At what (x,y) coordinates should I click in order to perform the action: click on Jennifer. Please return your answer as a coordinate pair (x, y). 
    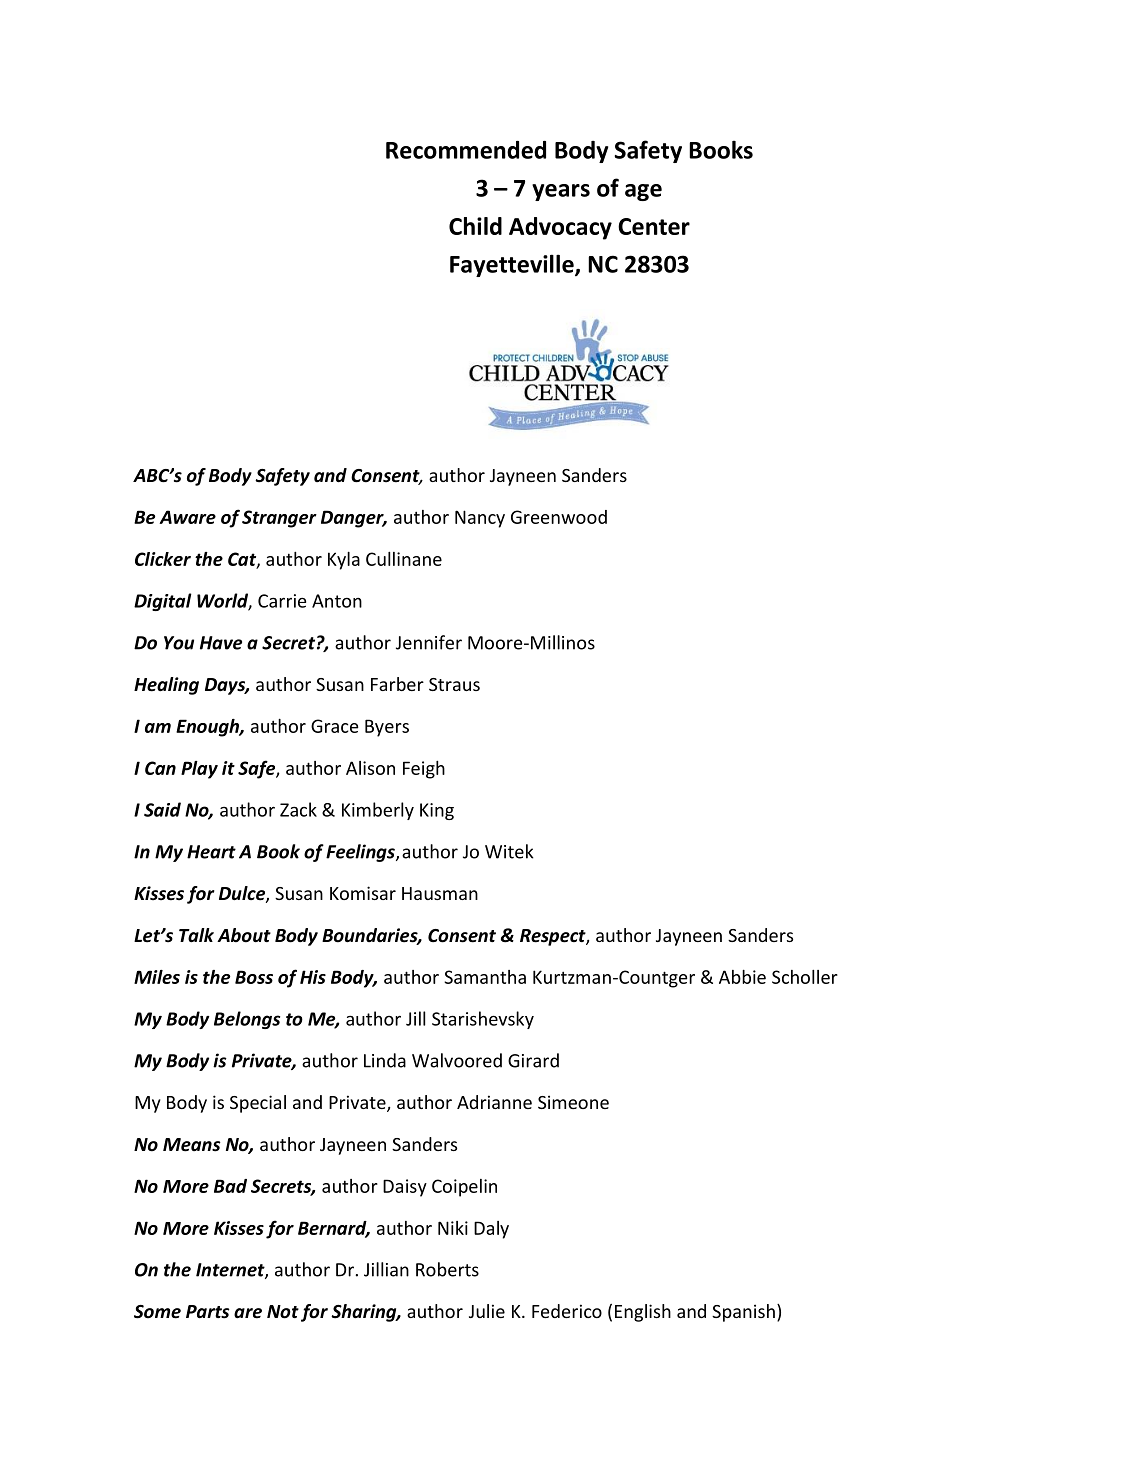
    Looking at the image, I should click on (429, 642).
